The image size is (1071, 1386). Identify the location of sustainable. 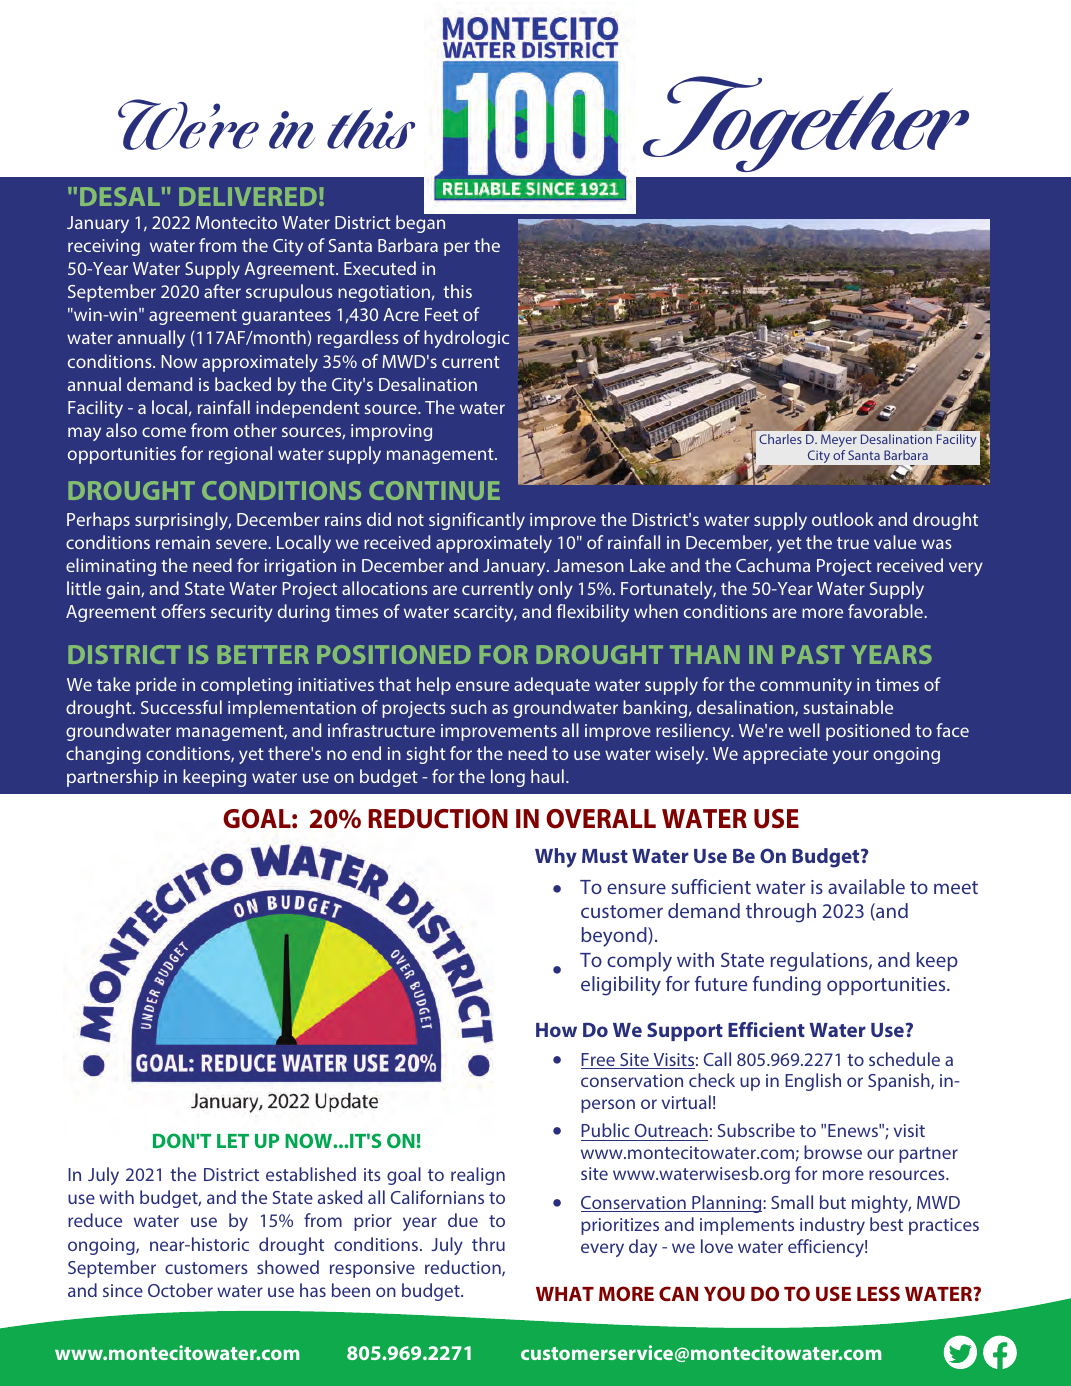
(848, 707).
